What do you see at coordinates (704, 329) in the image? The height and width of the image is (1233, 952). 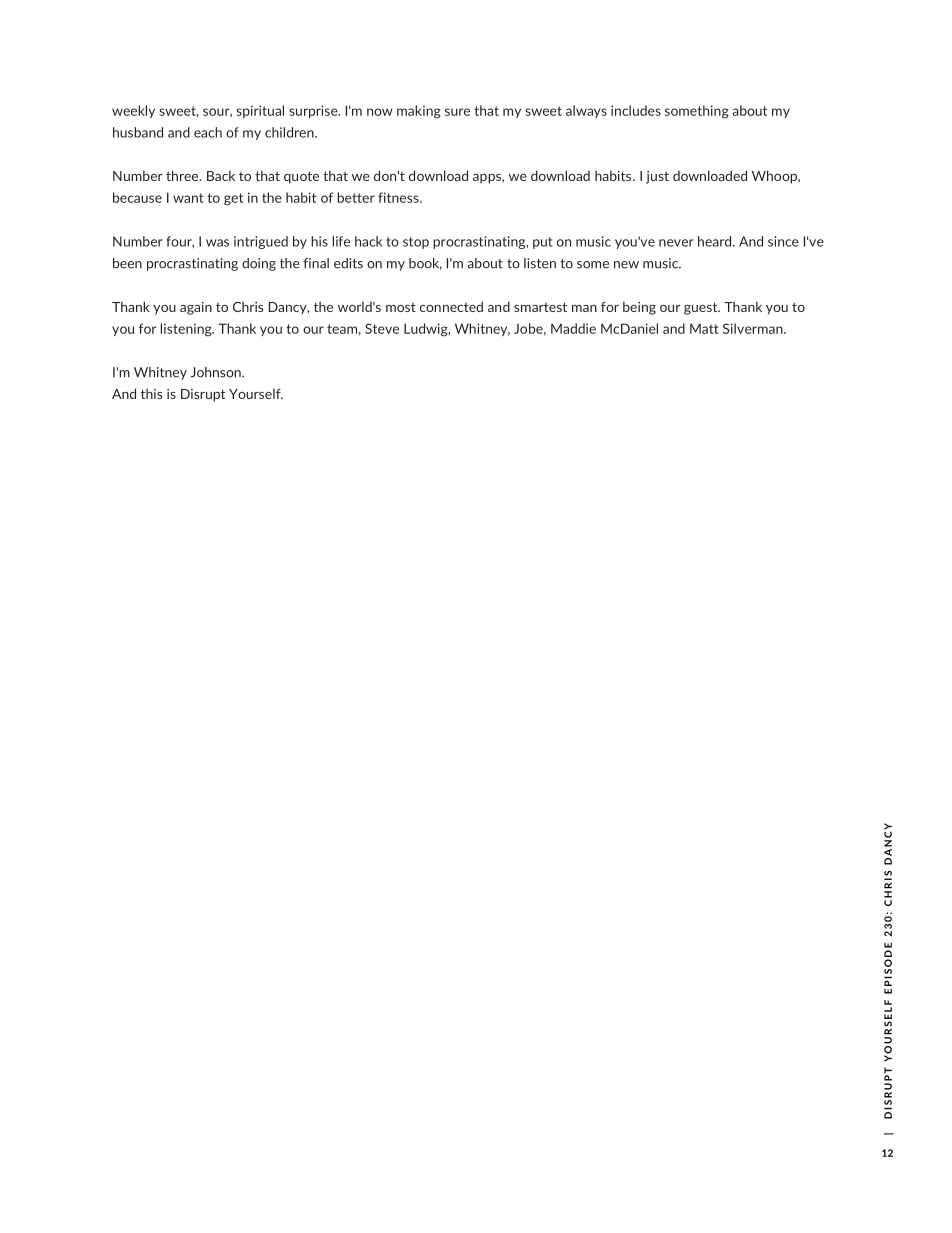 I see `Matt` at bounding box center [704, 329].
